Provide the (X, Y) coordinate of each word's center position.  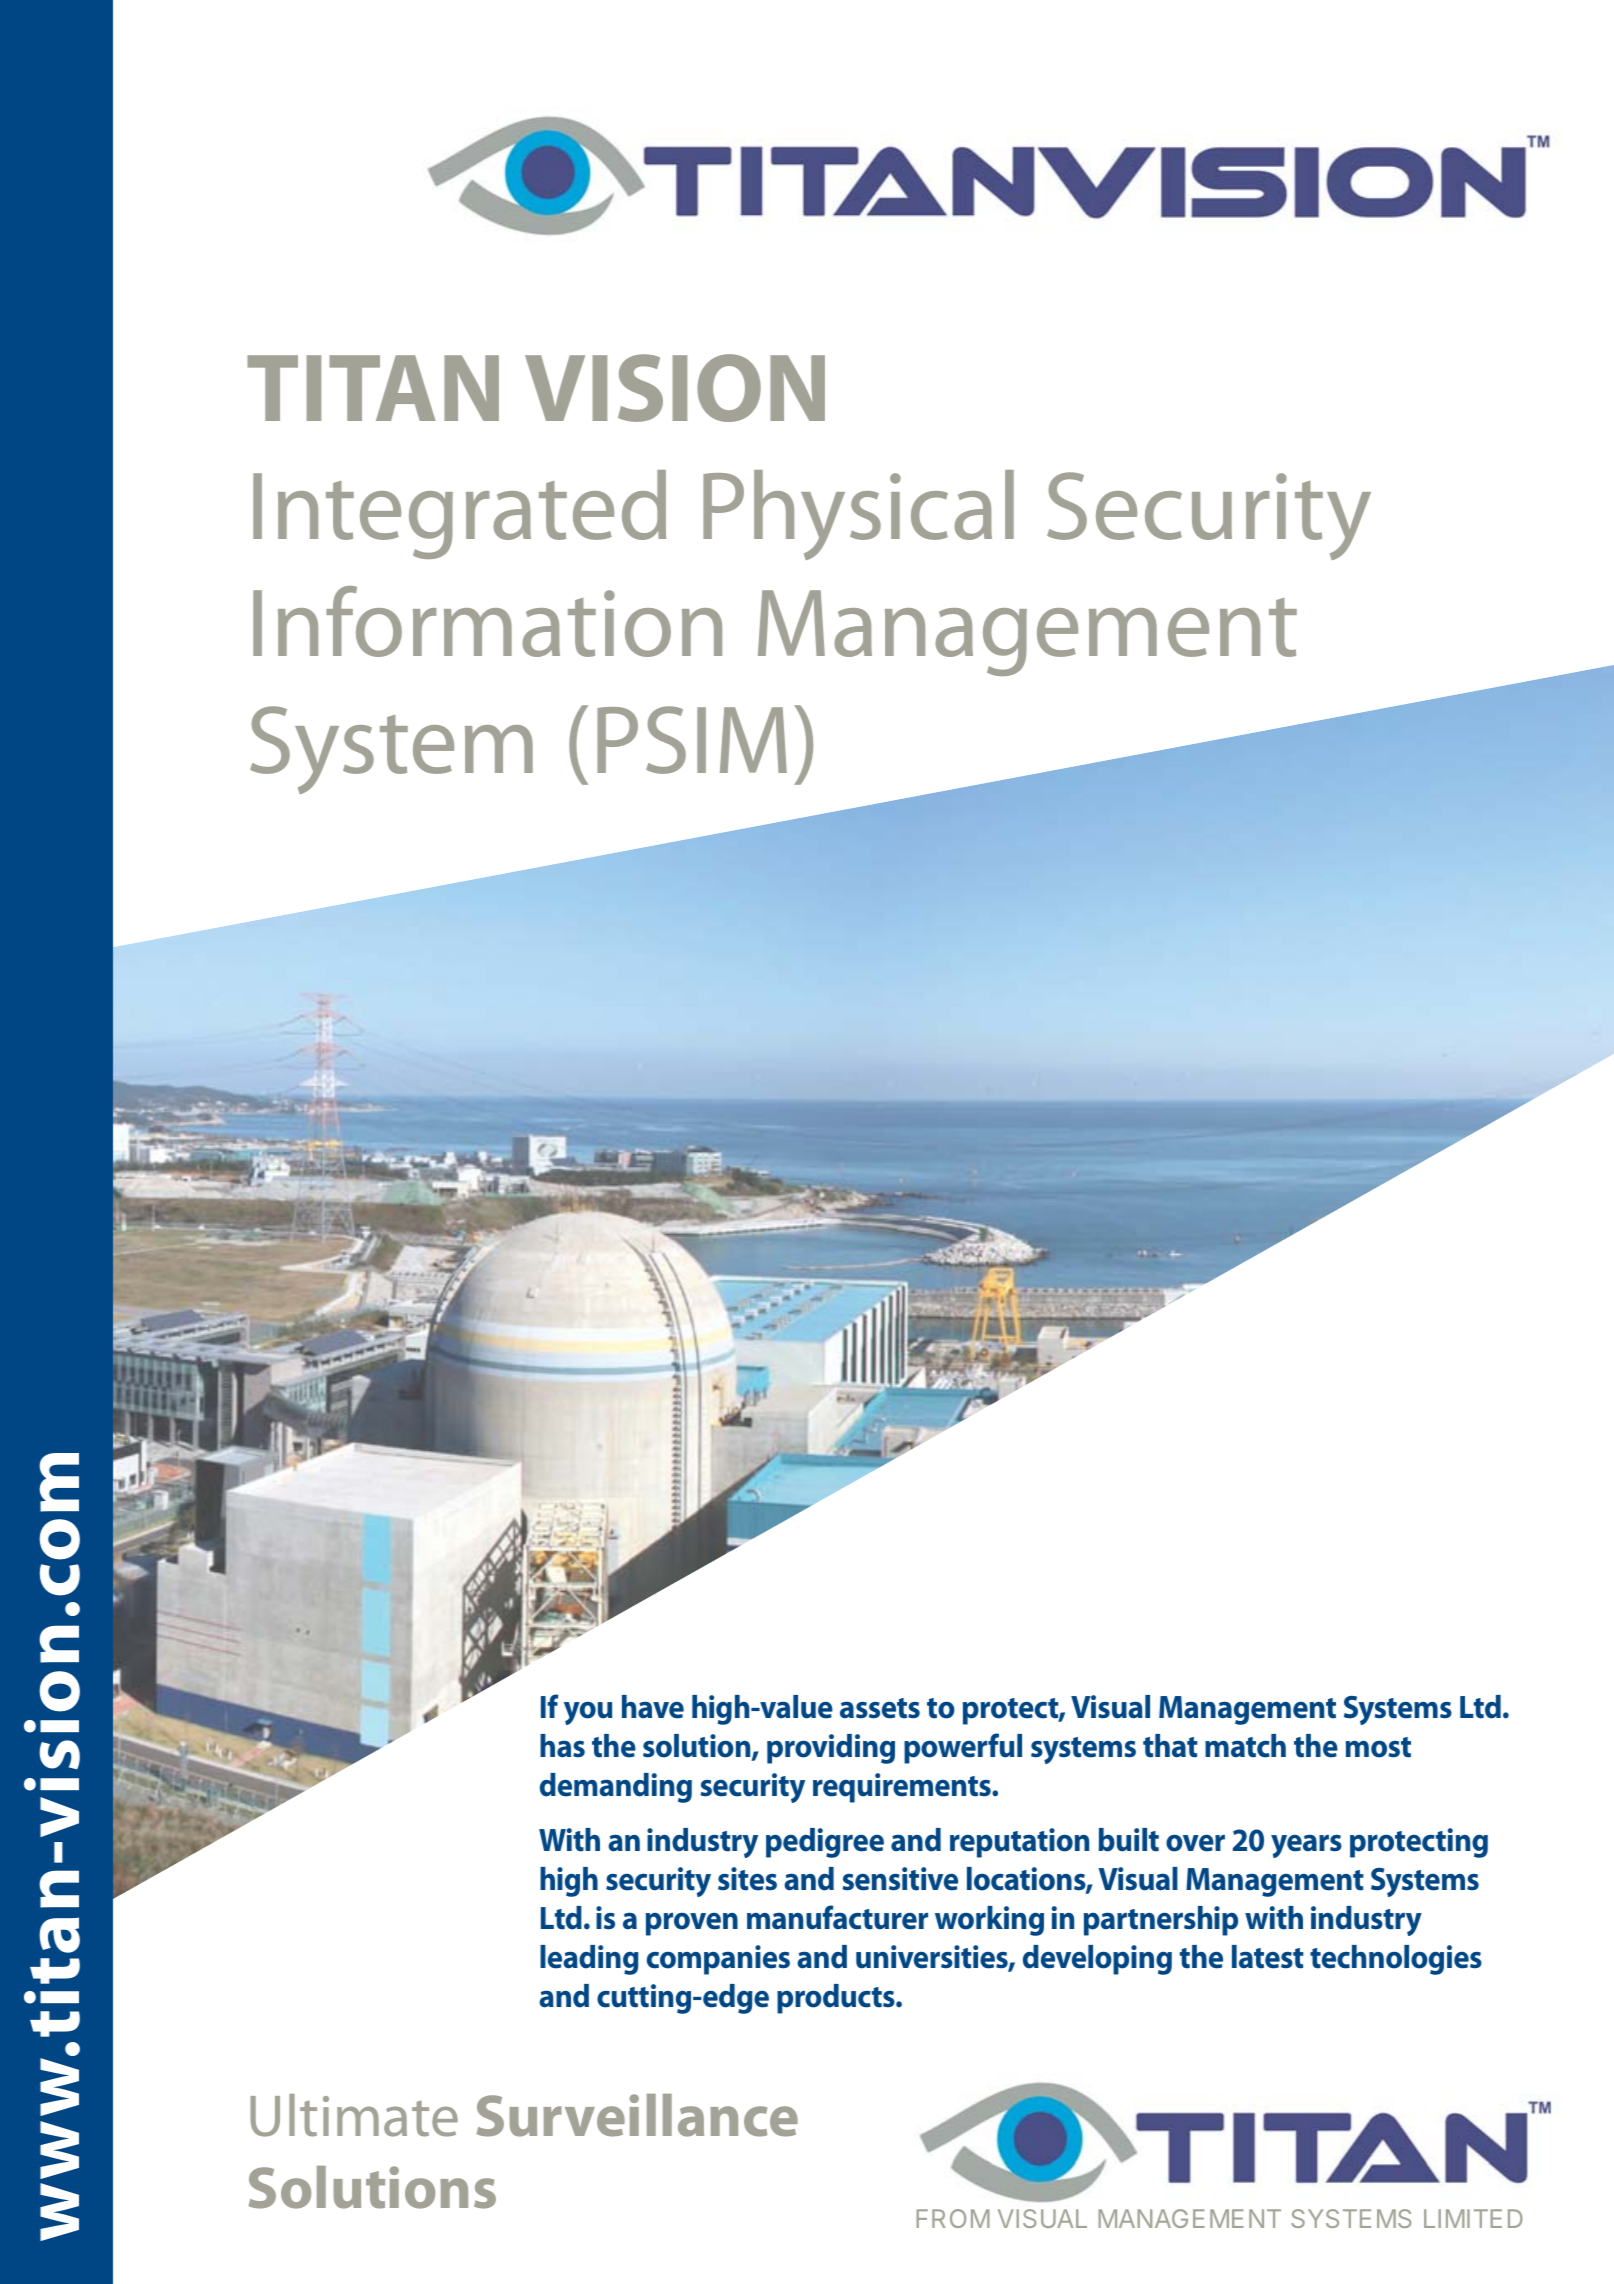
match (1245, 1746)
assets (880, 1708)
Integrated (459, 514)
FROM (953, 2218)
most (1378, 1747)
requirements (903, 1788)
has (562, 1746)
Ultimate (354, 2115)
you (588, 1713)
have (653, 1707)
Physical (858, 515)
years (1306, 1846)
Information (487, 621)
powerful (963, 1748)
